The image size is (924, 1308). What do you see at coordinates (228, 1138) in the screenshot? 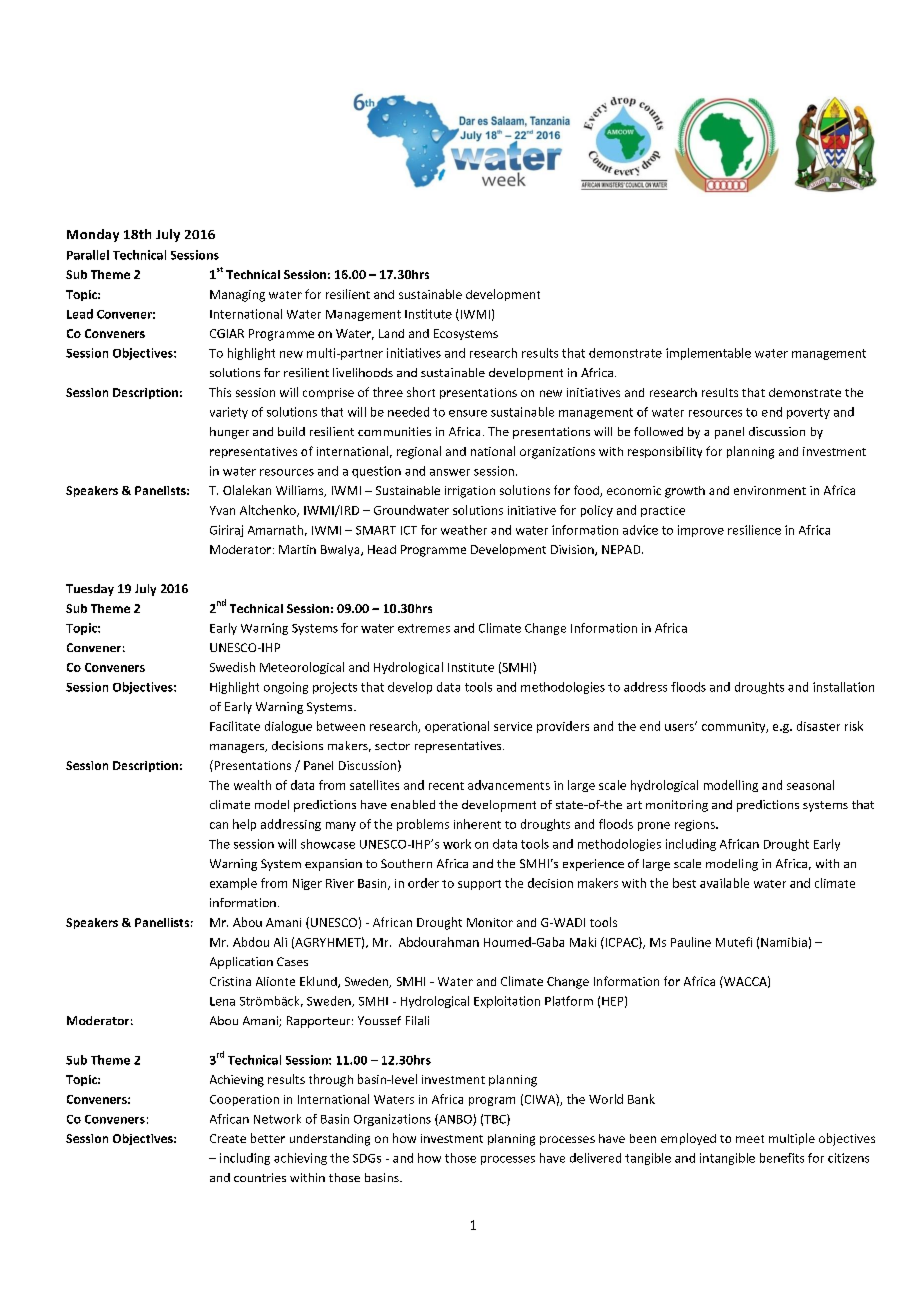
I see `Create` at bounding box center [228, 1138].
